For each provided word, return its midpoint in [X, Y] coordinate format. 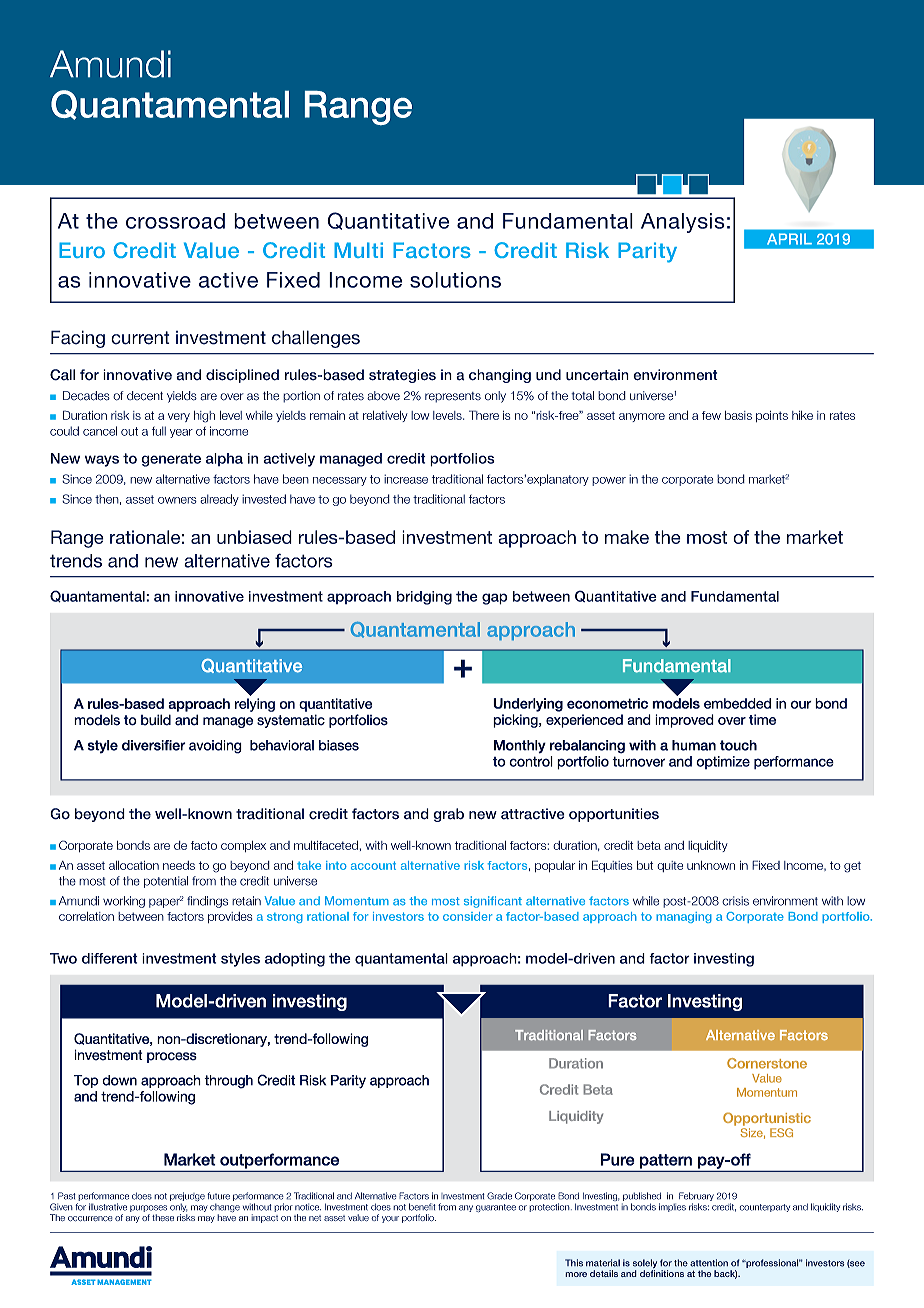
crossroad [175, 221]
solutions [455, 280]
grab [448, 815]
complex [243, 846]
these [163, 1217]
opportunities [614, 815]
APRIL [789, 239]
